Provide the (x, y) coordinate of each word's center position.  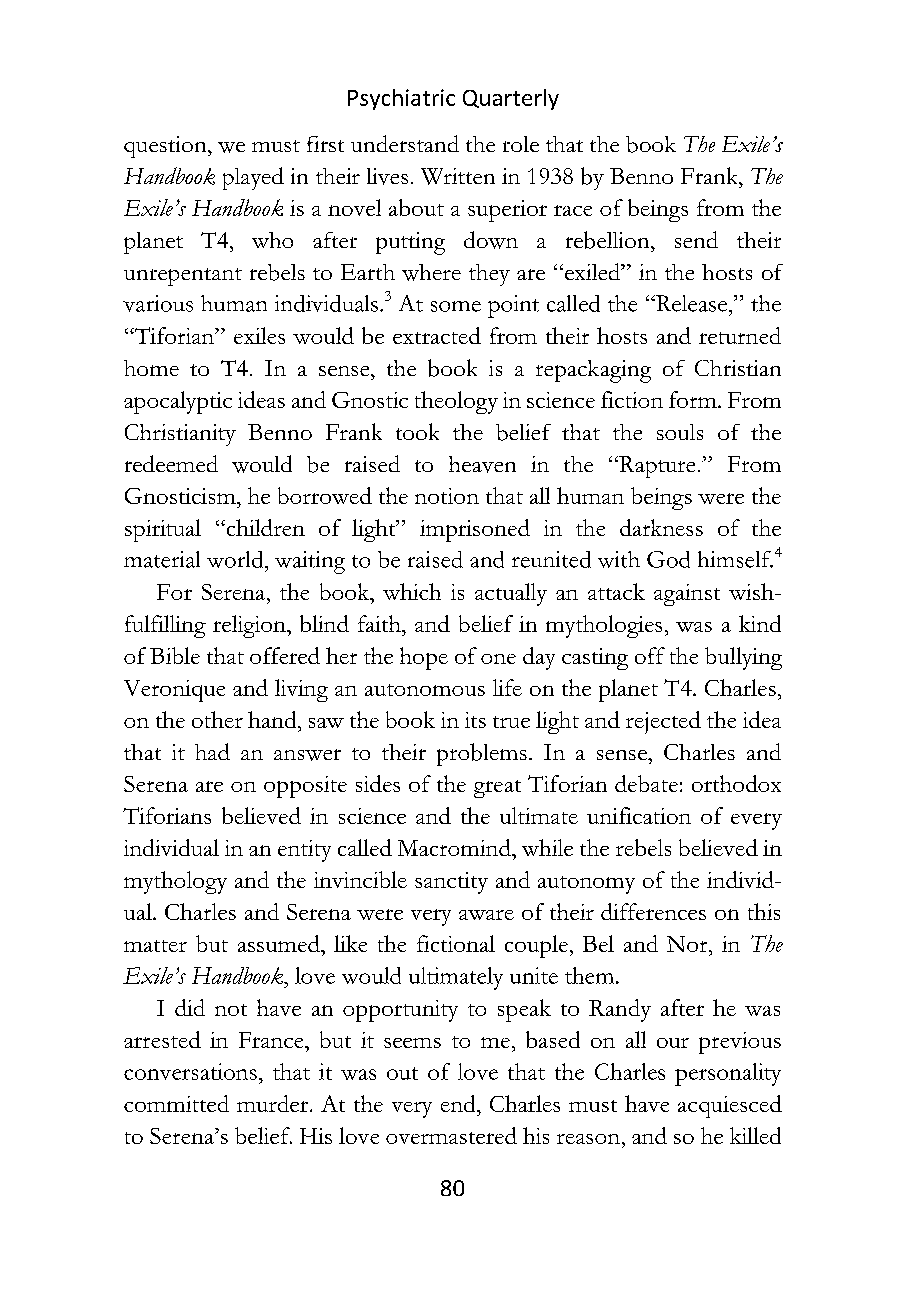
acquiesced (730, 1106)
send (696, 239)
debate (646, 783)
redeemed (171, 463)
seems (412, 1043)
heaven (482, 464)
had (212, 751)
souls (680, 432)
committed (176, 1103)
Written (458, 176)
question (166, 147)
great (497, 789)
